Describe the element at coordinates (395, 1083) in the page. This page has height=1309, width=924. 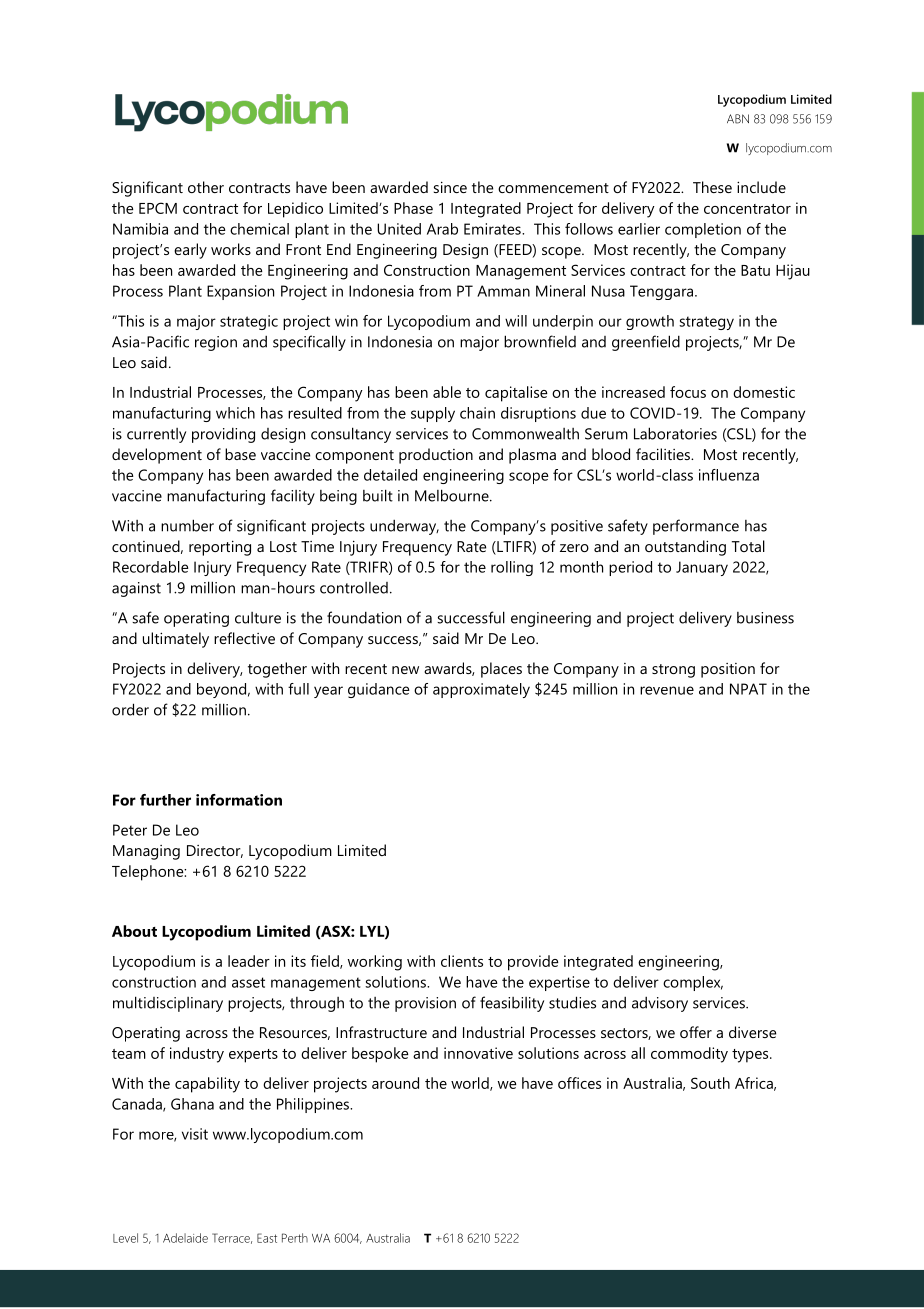
I see `around` at that location.
